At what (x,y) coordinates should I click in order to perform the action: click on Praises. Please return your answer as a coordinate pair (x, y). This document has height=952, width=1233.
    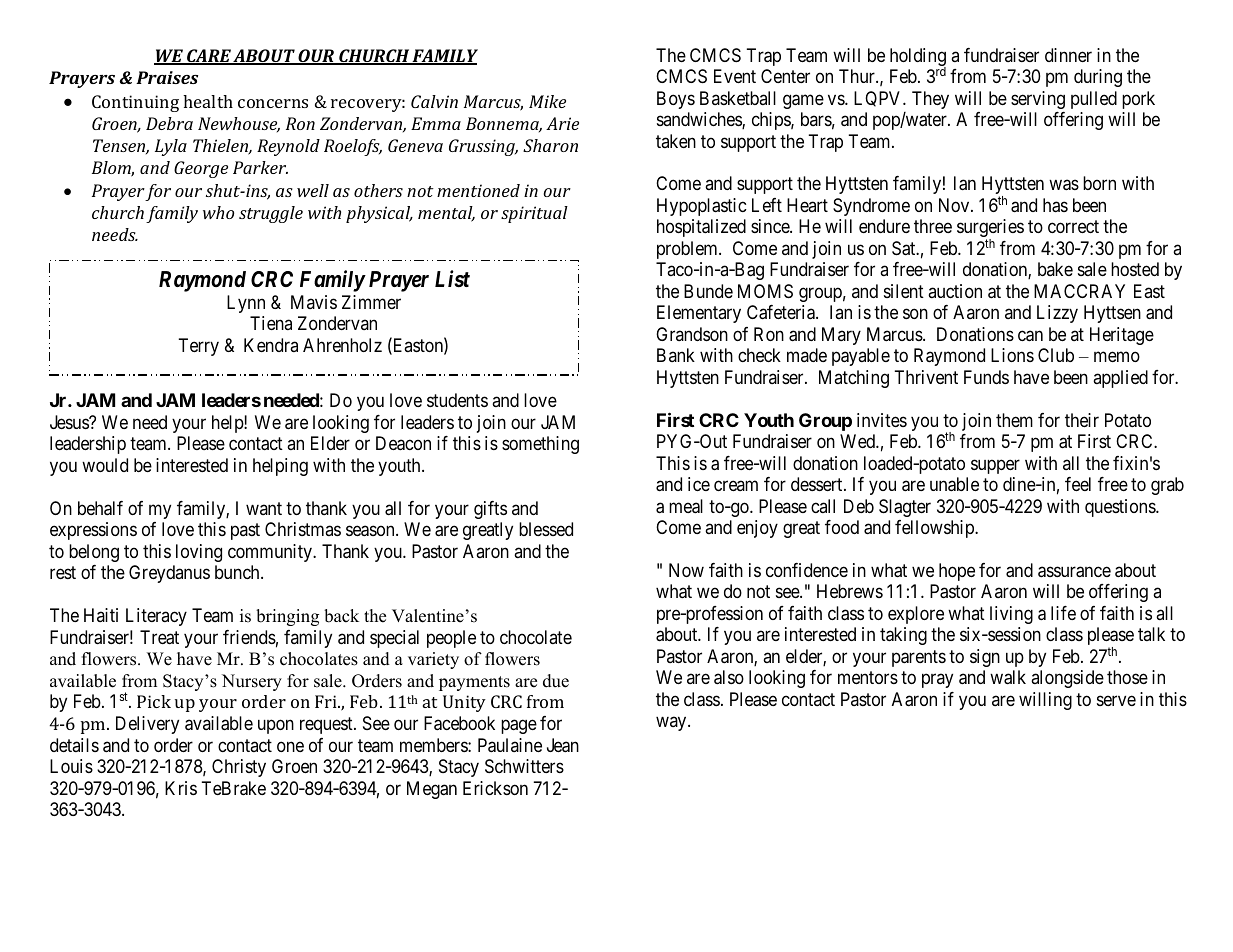
    Looking at the image, I should click on (167, 77).
